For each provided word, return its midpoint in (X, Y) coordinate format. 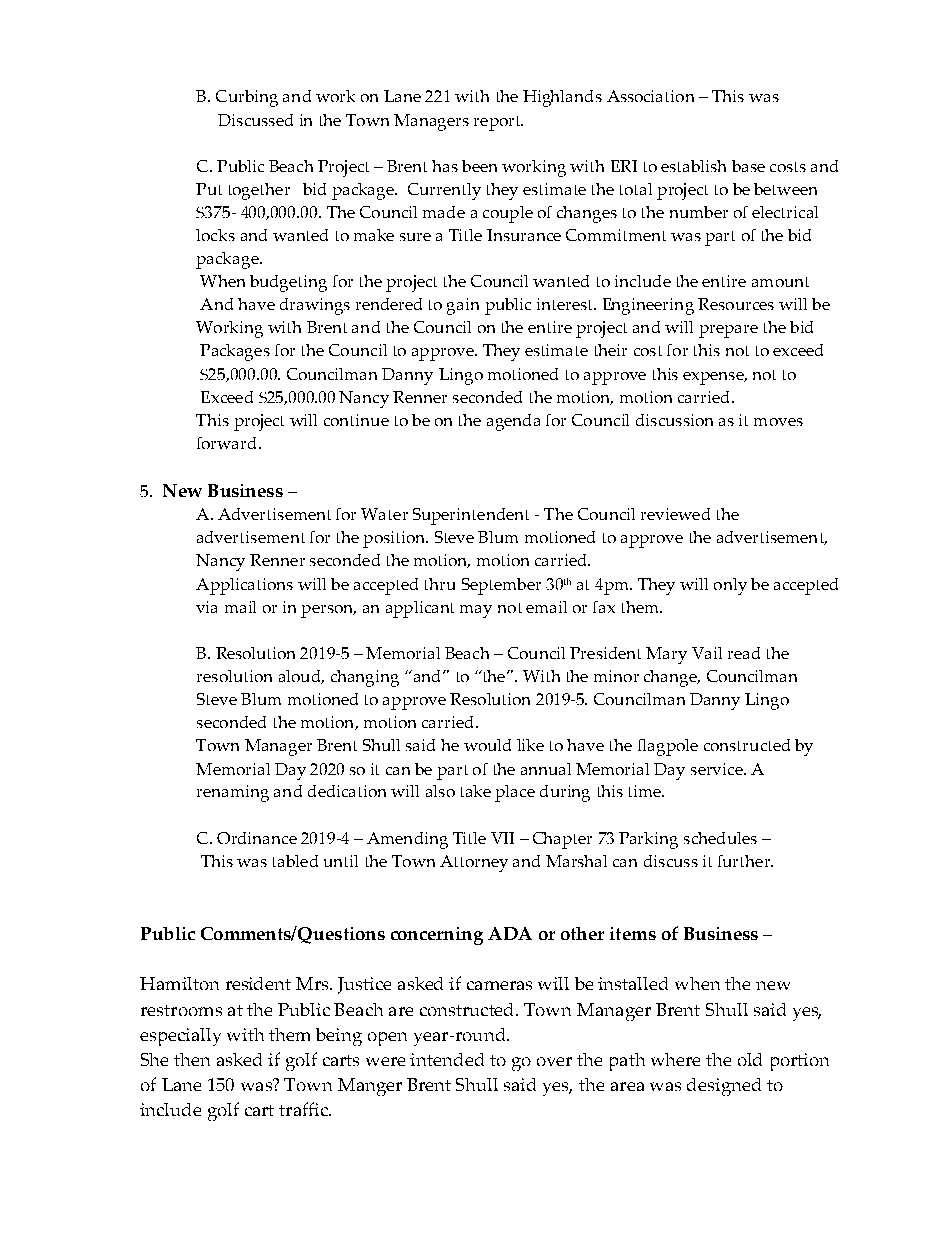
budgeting (288, 283)
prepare (728, 331)
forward (228, 443)
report (498, 123)
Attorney (474, 863)
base (748, 166)
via (206, 607)
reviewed (675, 514)
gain (463, 306)
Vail (707, 653)
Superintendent (471, 516)
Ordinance (257, 838)
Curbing (247, 98)
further (745, 861)
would (487, 745)
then (192, 1059)
